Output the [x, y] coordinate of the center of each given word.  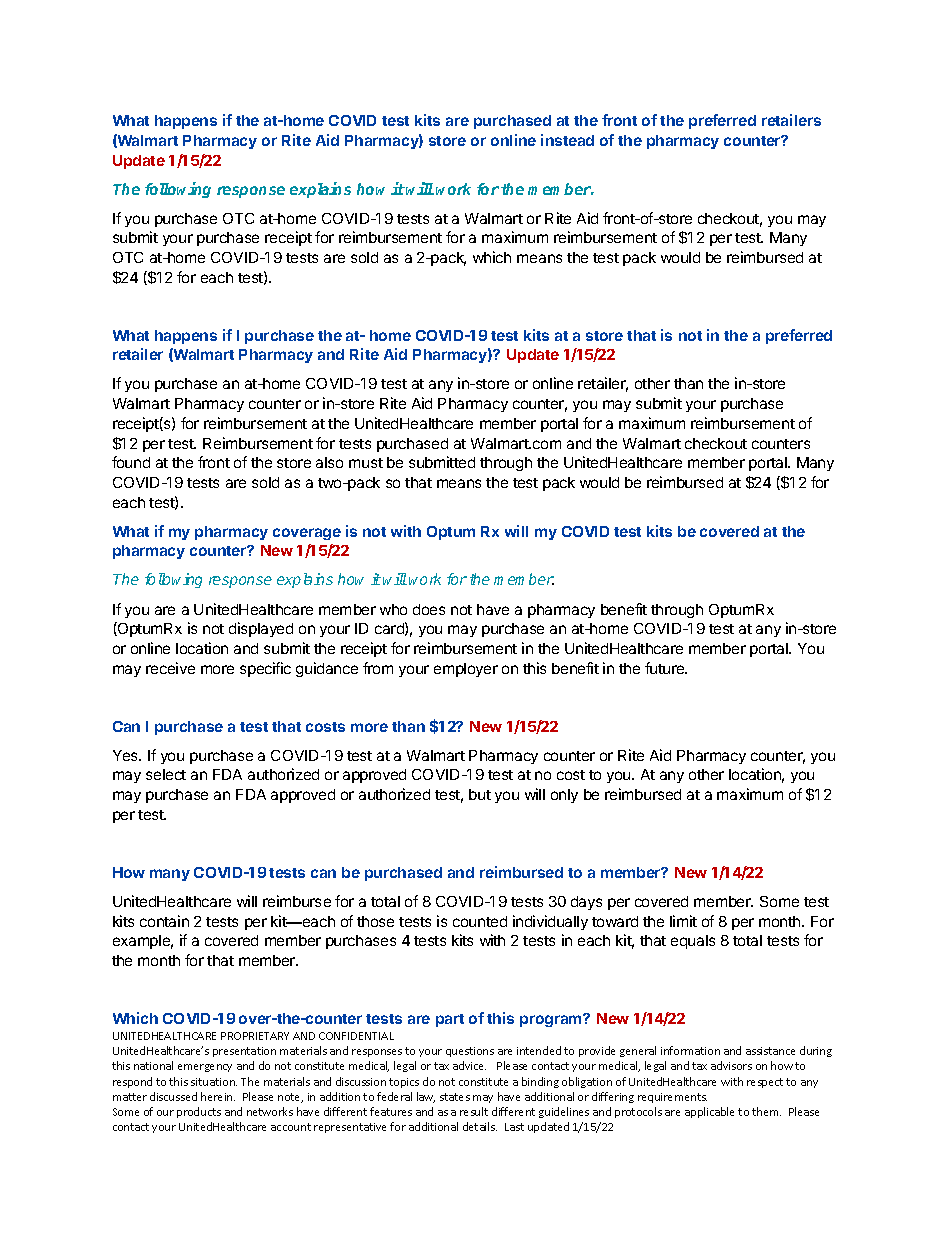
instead [567, 140]
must [366, 463]
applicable [709, 1112]
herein [218, 1096]
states [455, 1097]
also [329, 462]
